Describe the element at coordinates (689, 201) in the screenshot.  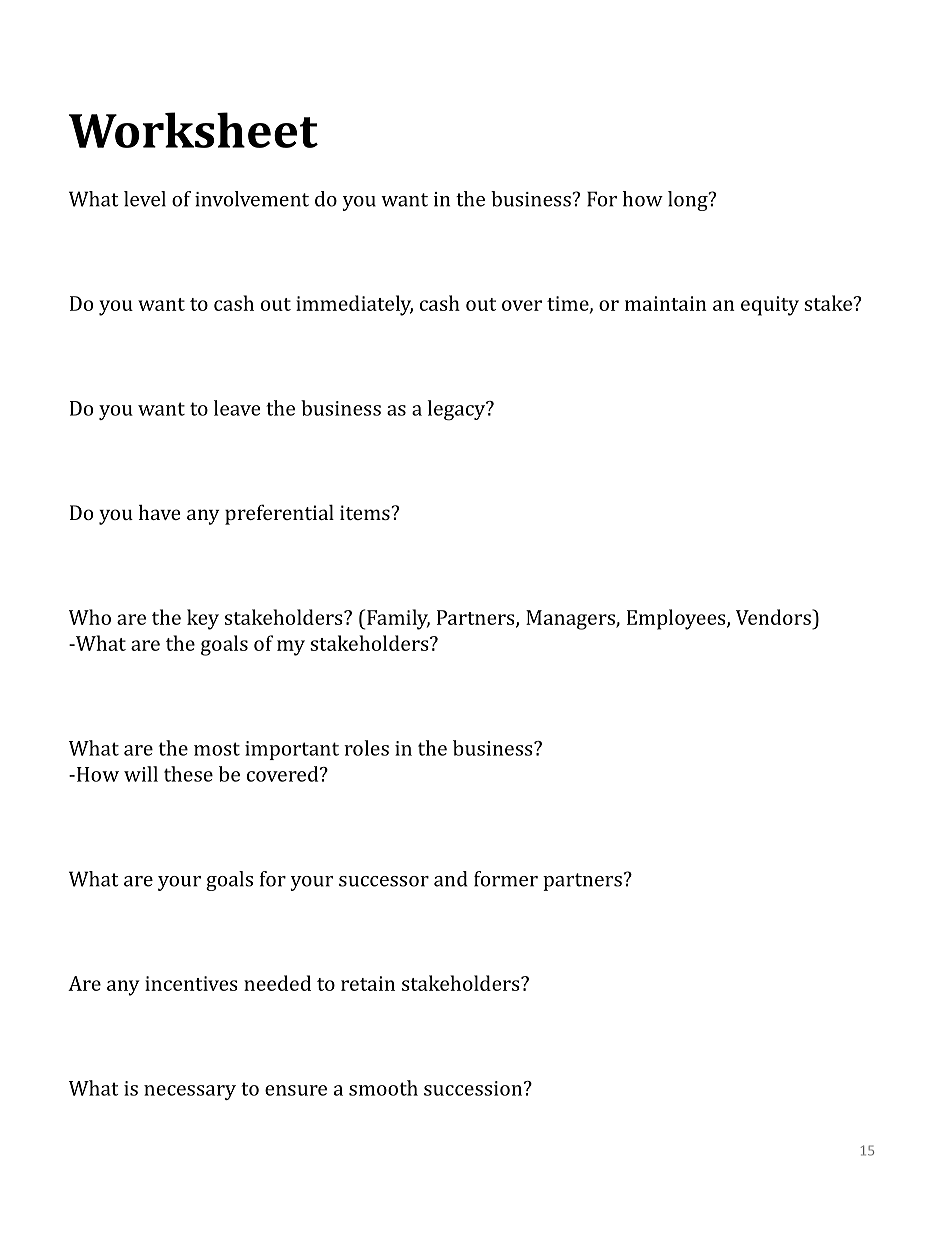
I see `long` at that location.
